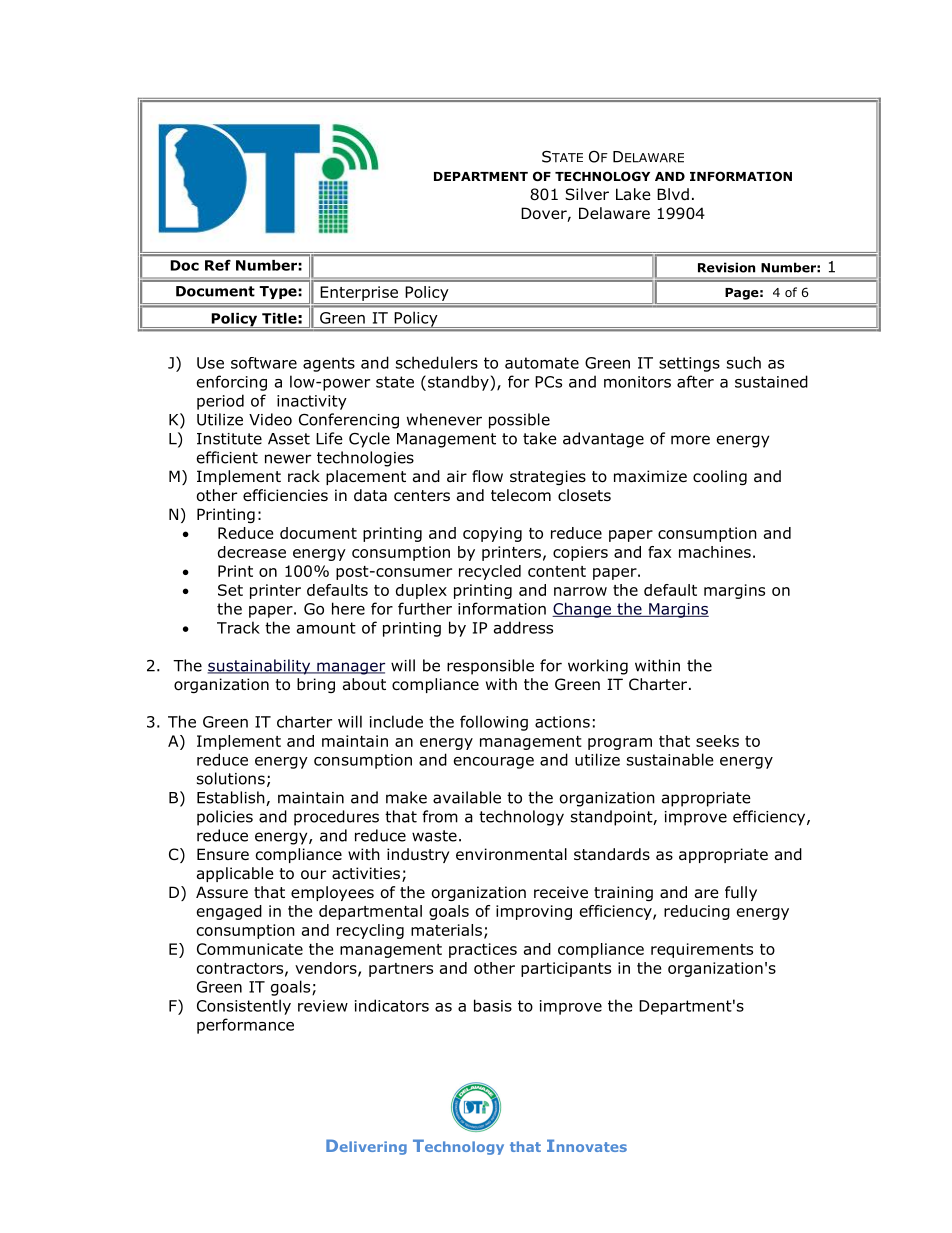  What do you see at coordinates (702, 950) in the screenshot?
I see `requirements` at bounding box center [702, 950].
